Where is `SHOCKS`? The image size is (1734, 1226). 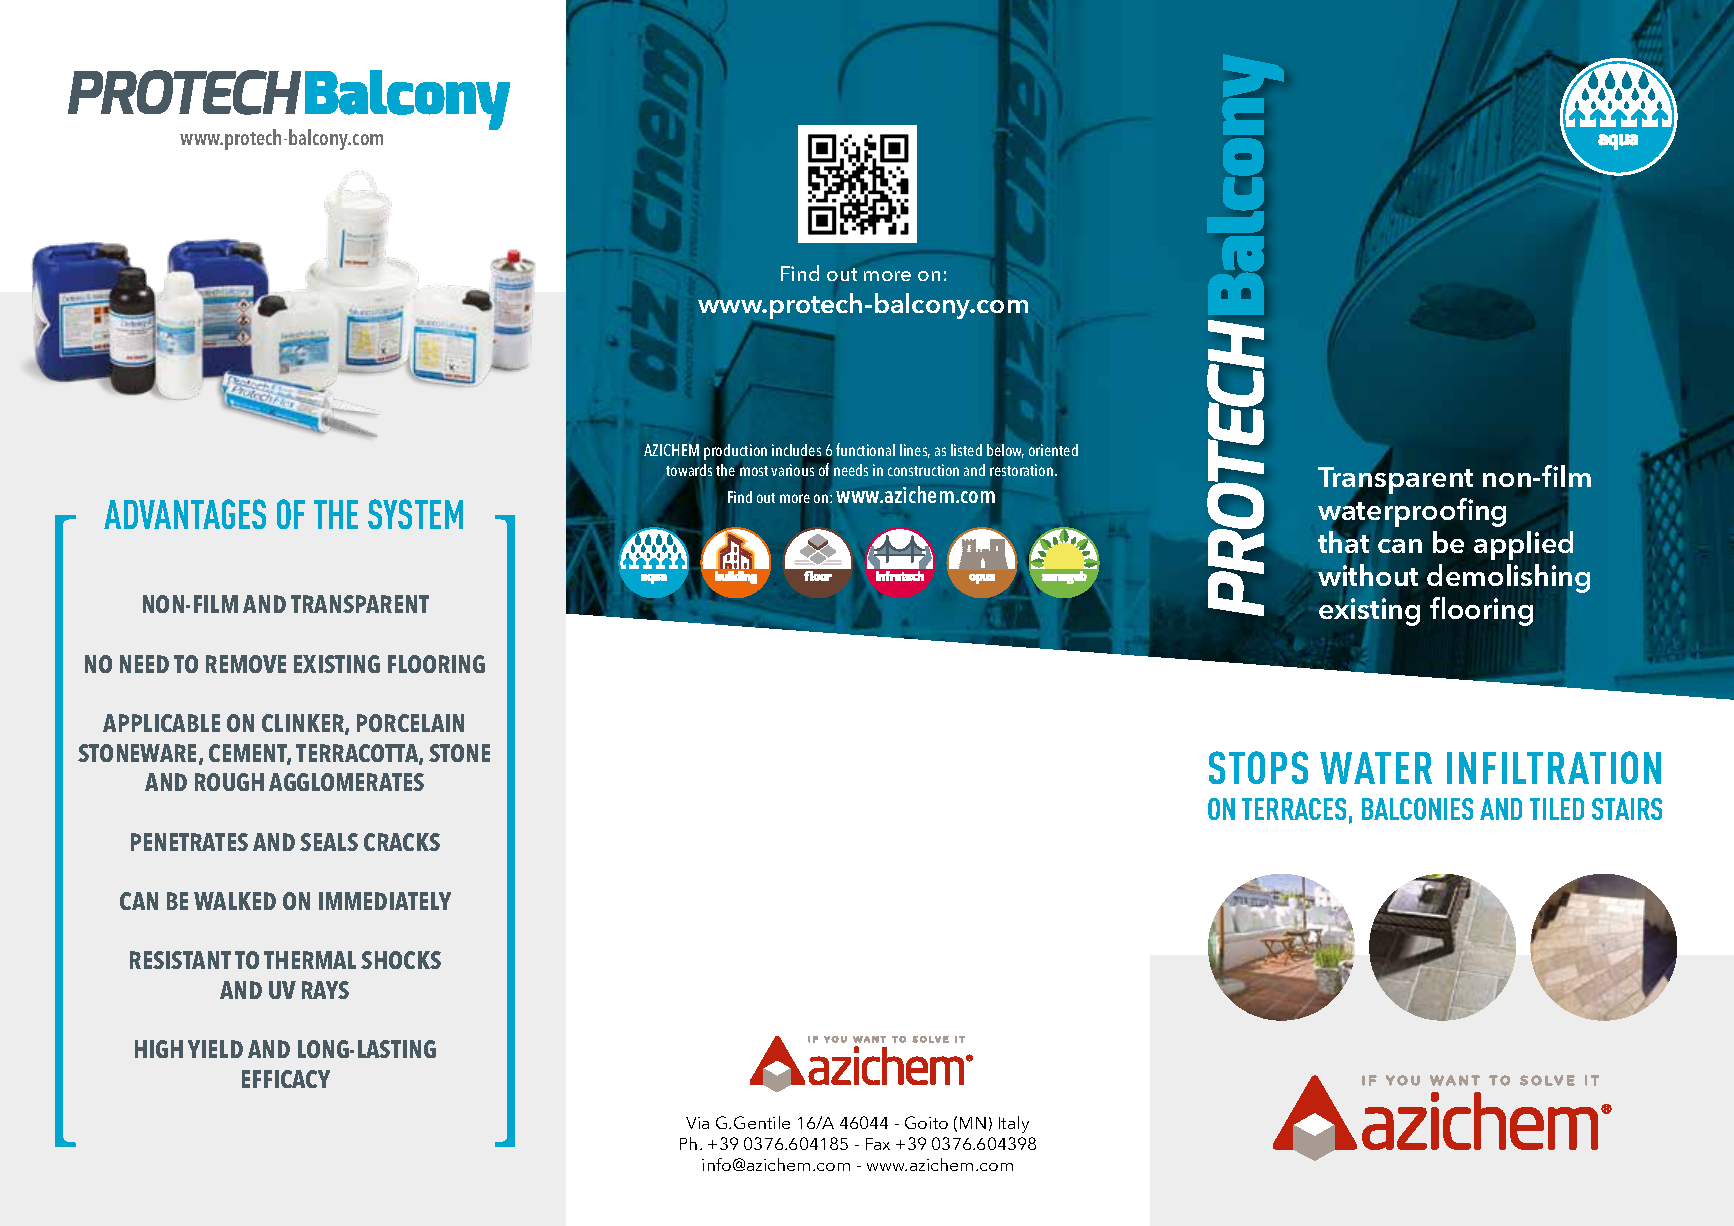 SHOCKS is located at coordinates (401, 960).
